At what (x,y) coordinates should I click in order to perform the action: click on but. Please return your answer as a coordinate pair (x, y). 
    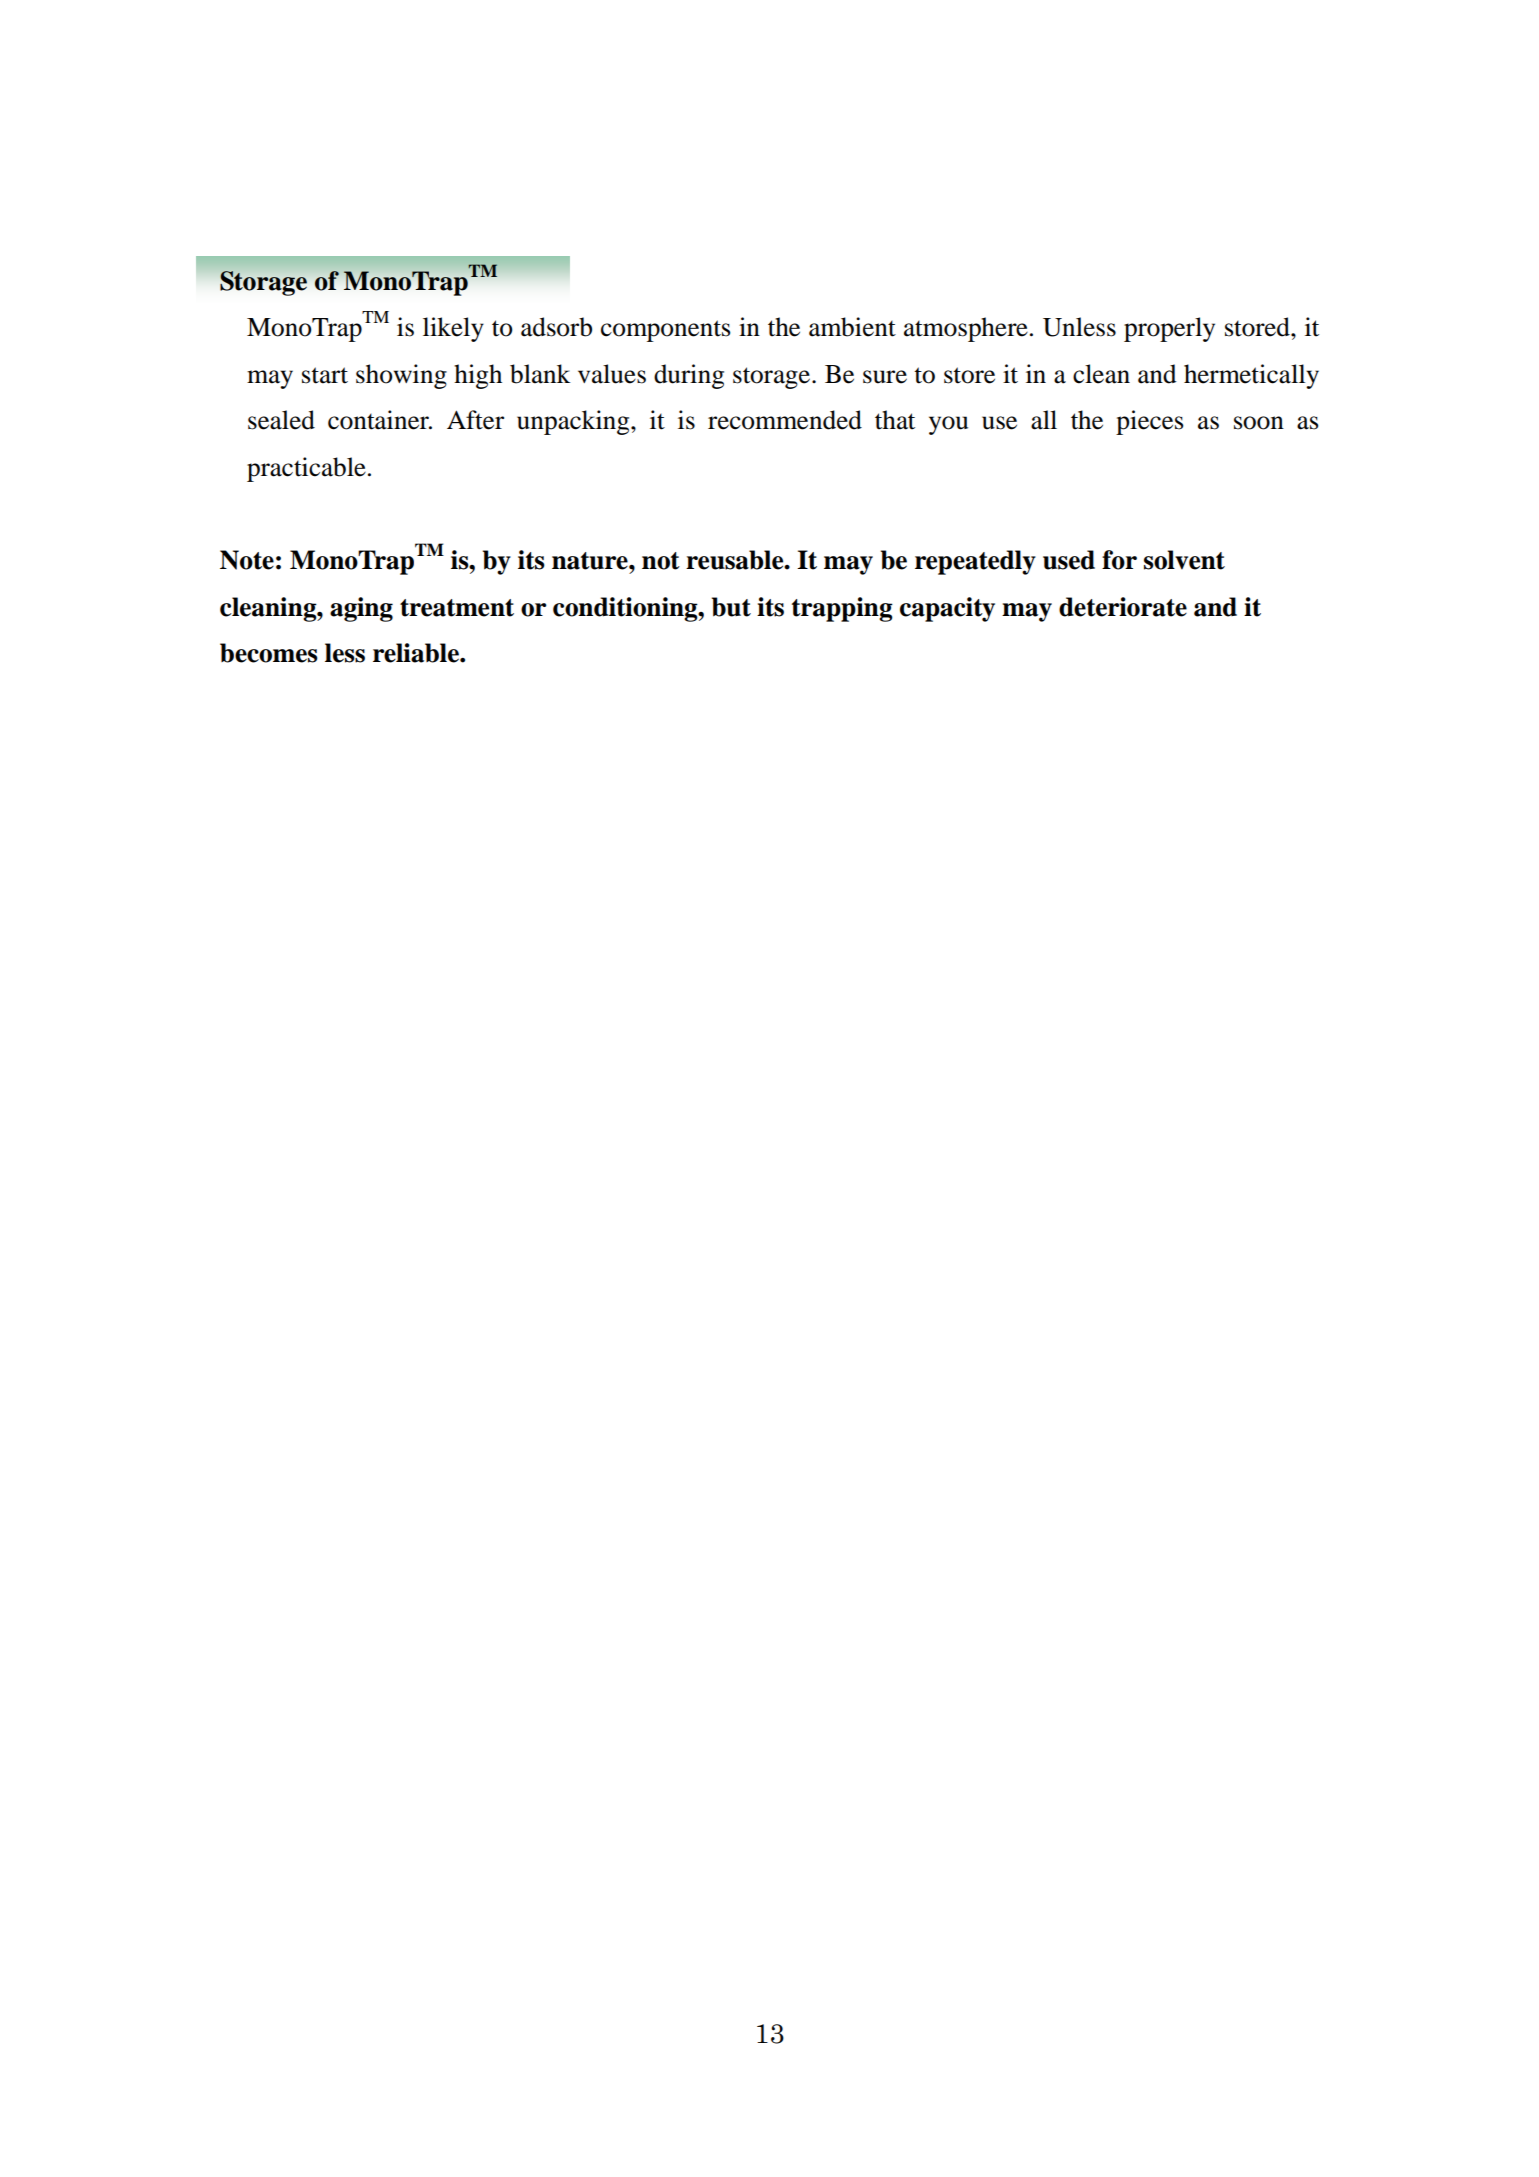
    Looking at the image, I should click on (731, 607).
